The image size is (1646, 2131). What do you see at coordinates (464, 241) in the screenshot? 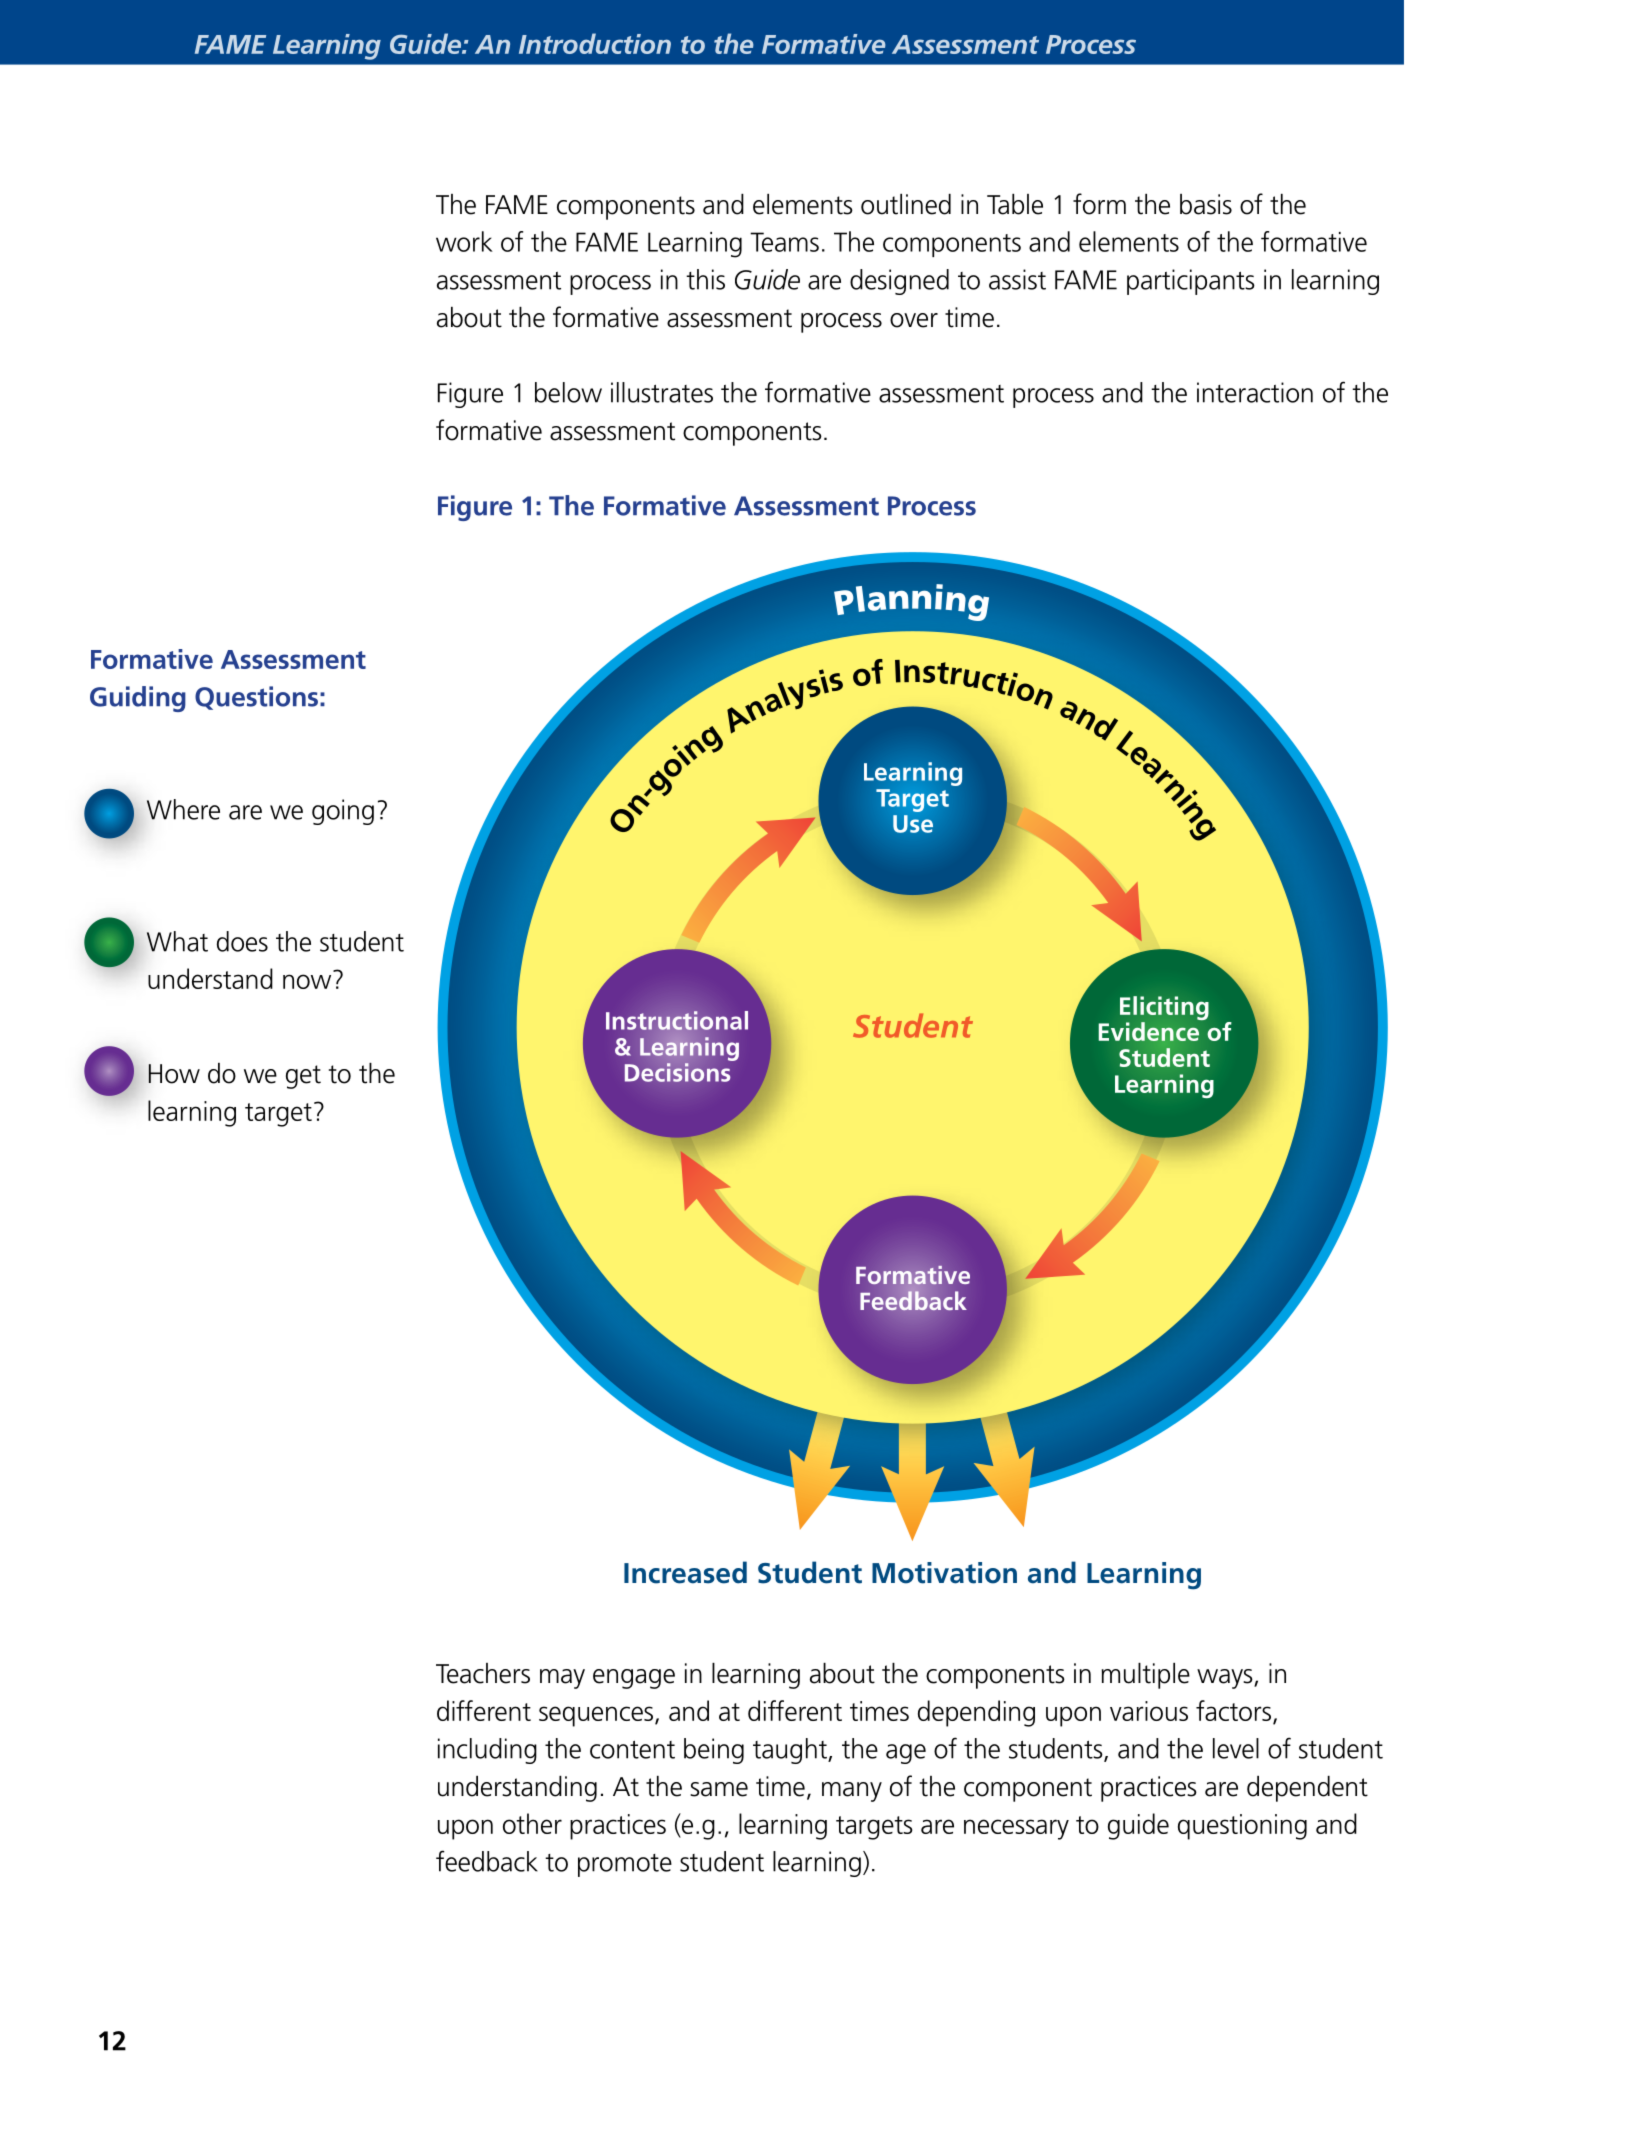
I see `work` at bounding box center [464, 241].
